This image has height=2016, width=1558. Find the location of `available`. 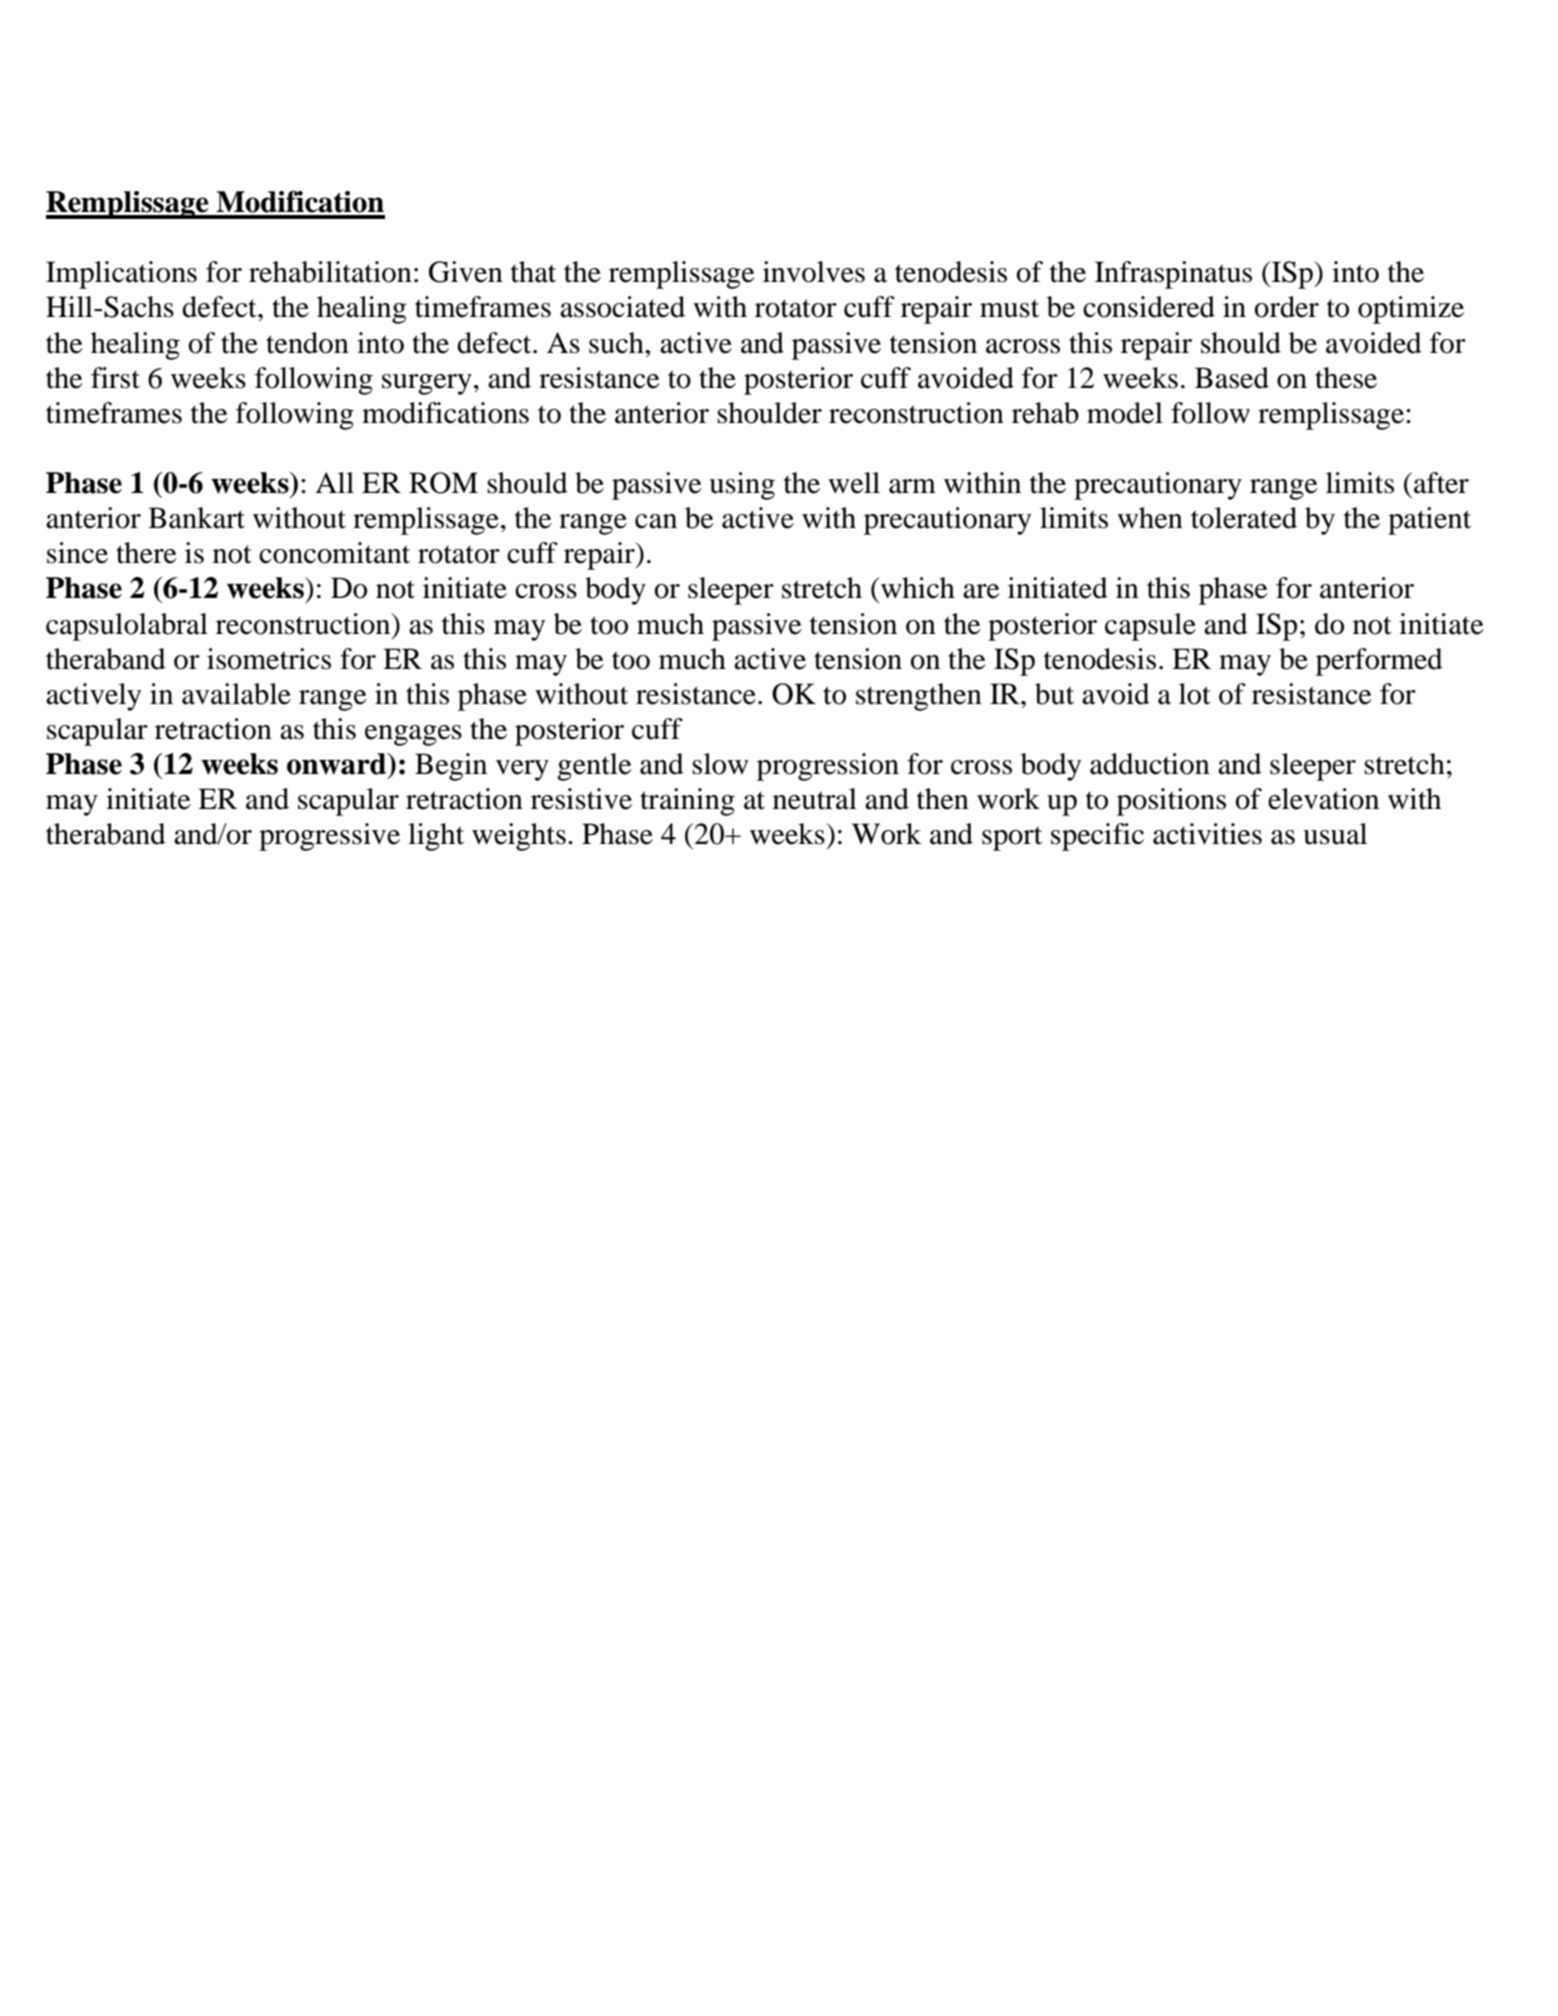

available is located at coordinates (236, 694).
